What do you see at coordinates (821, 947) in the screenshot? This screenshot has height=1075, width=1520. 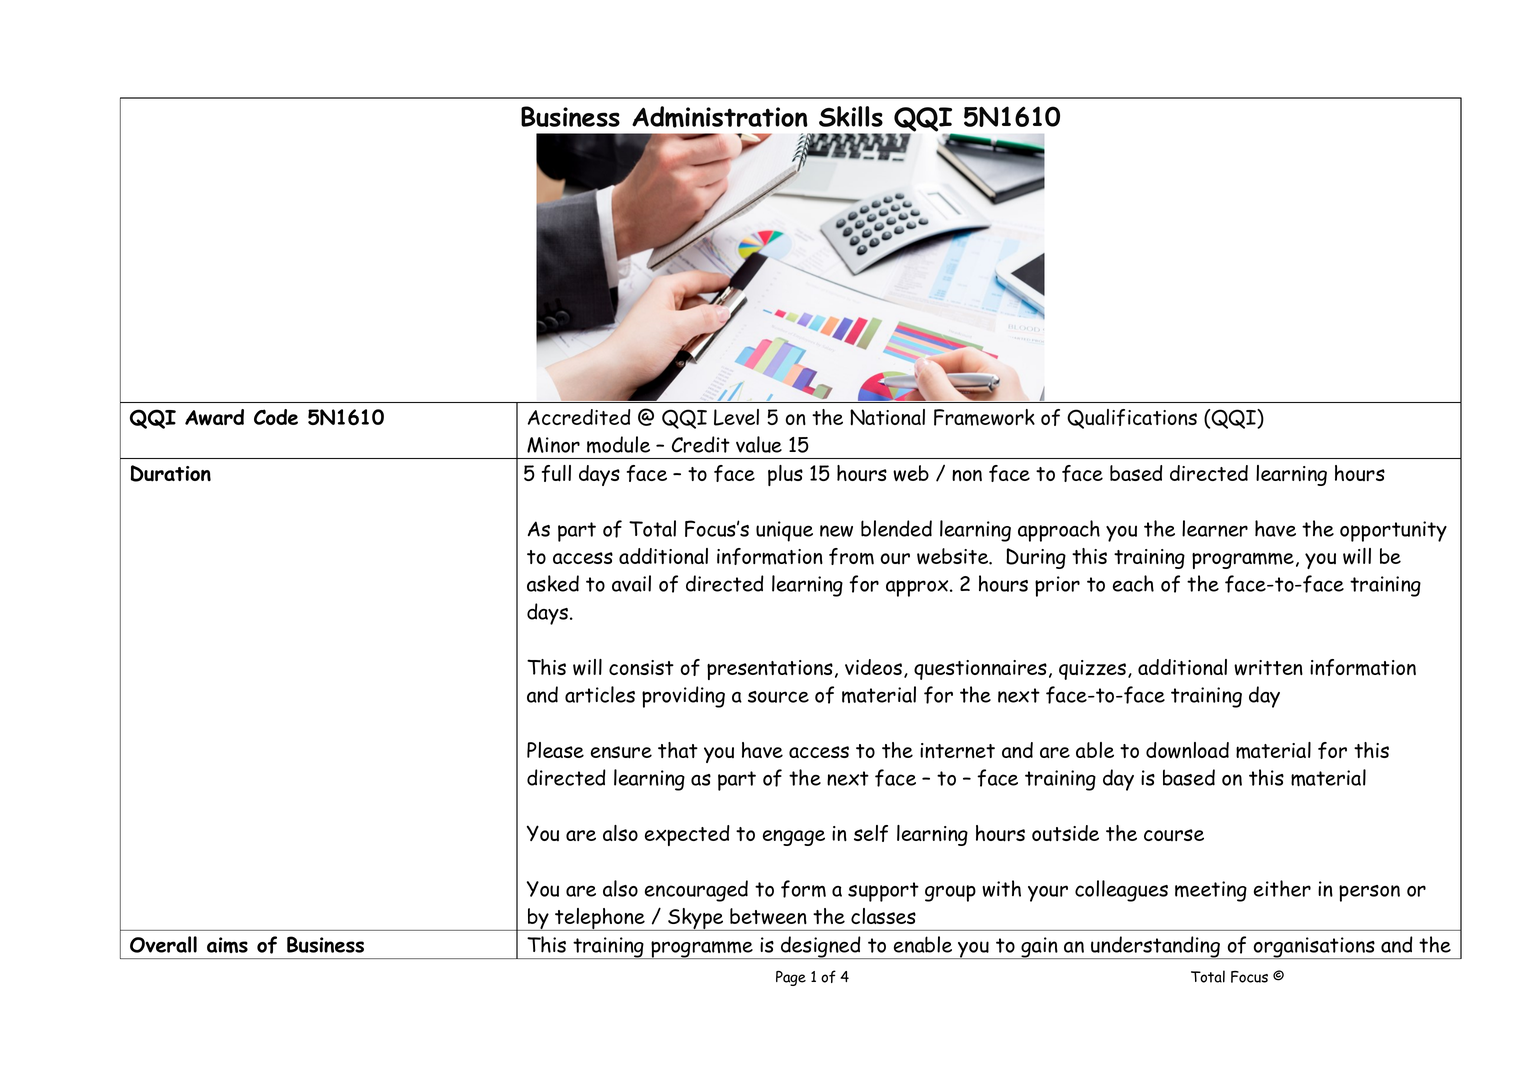 I see `designed` at bounding box center [821, 947].
